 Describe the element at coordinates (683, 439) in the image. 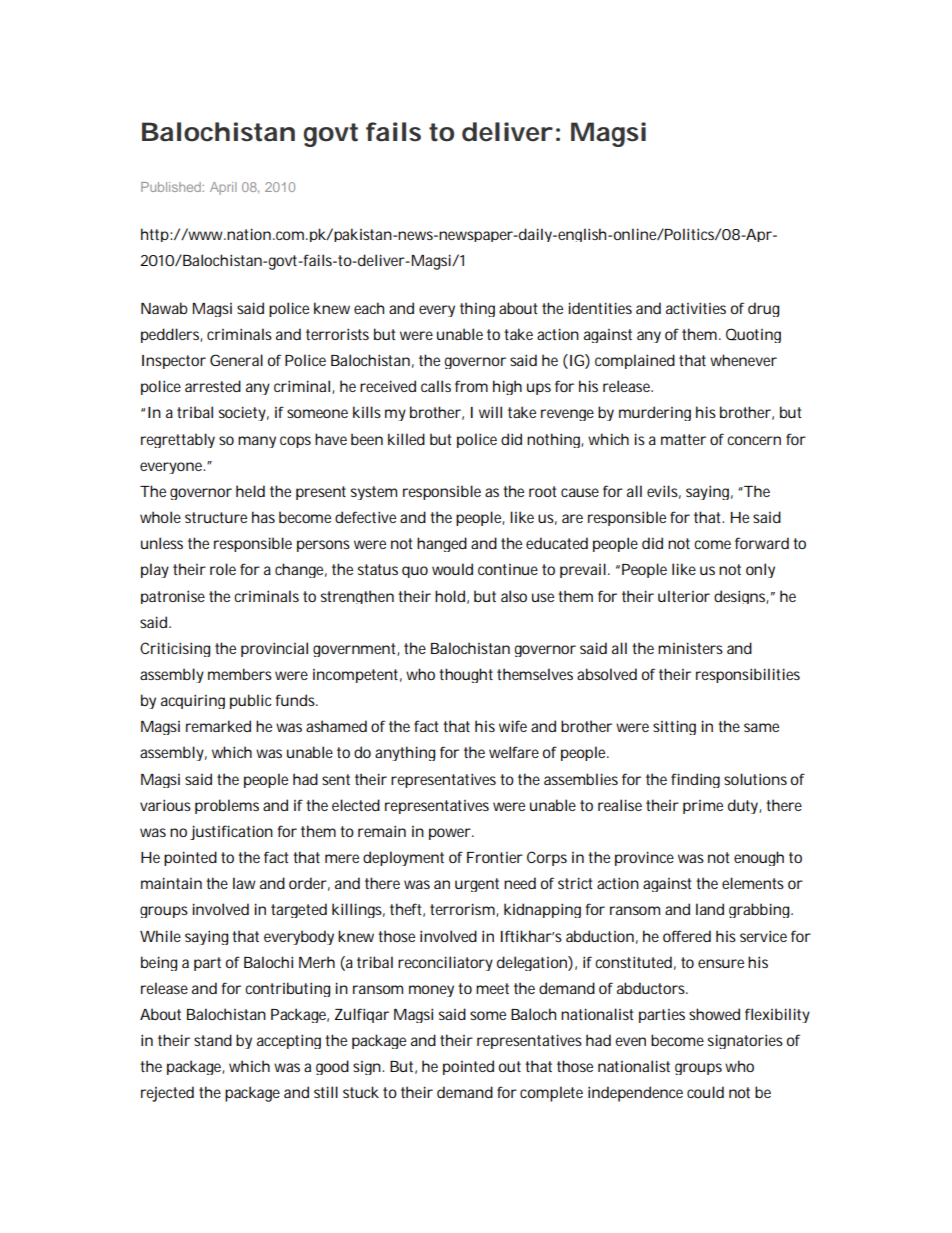

I see `matter` at that location.
